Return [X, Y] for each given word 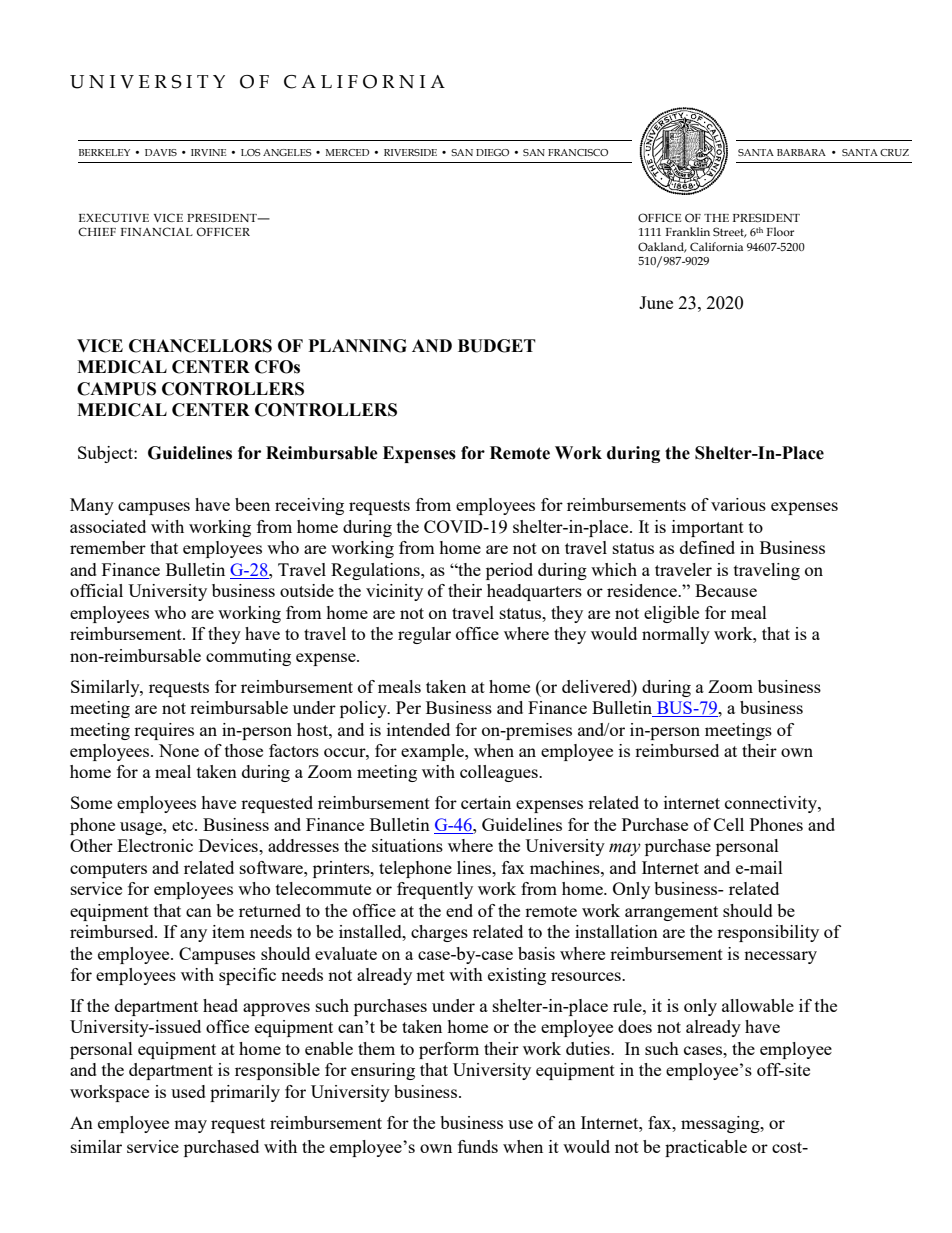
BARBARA [801, 152]
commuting [248, 657]
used [188, 1091]
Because [726, 590]
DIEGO [492, 152]
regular [424, 635]
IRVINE [208, 152]
